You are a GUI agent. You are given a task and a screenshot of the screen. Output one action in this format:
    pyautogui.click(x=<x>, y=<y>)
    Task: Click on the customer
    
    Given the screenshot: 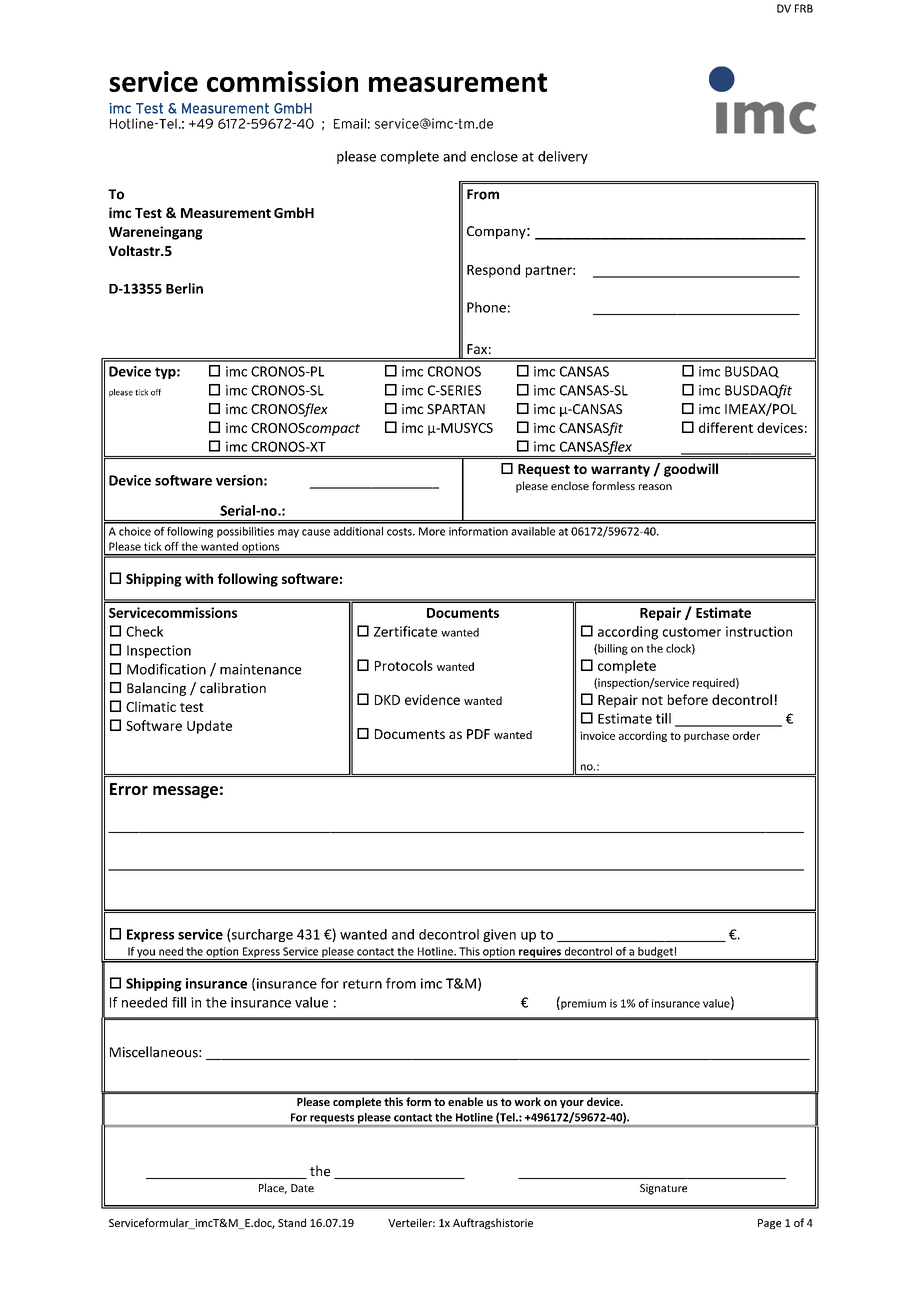 What is the action you would take?
    pyautogui.click(x=692, y=632)
